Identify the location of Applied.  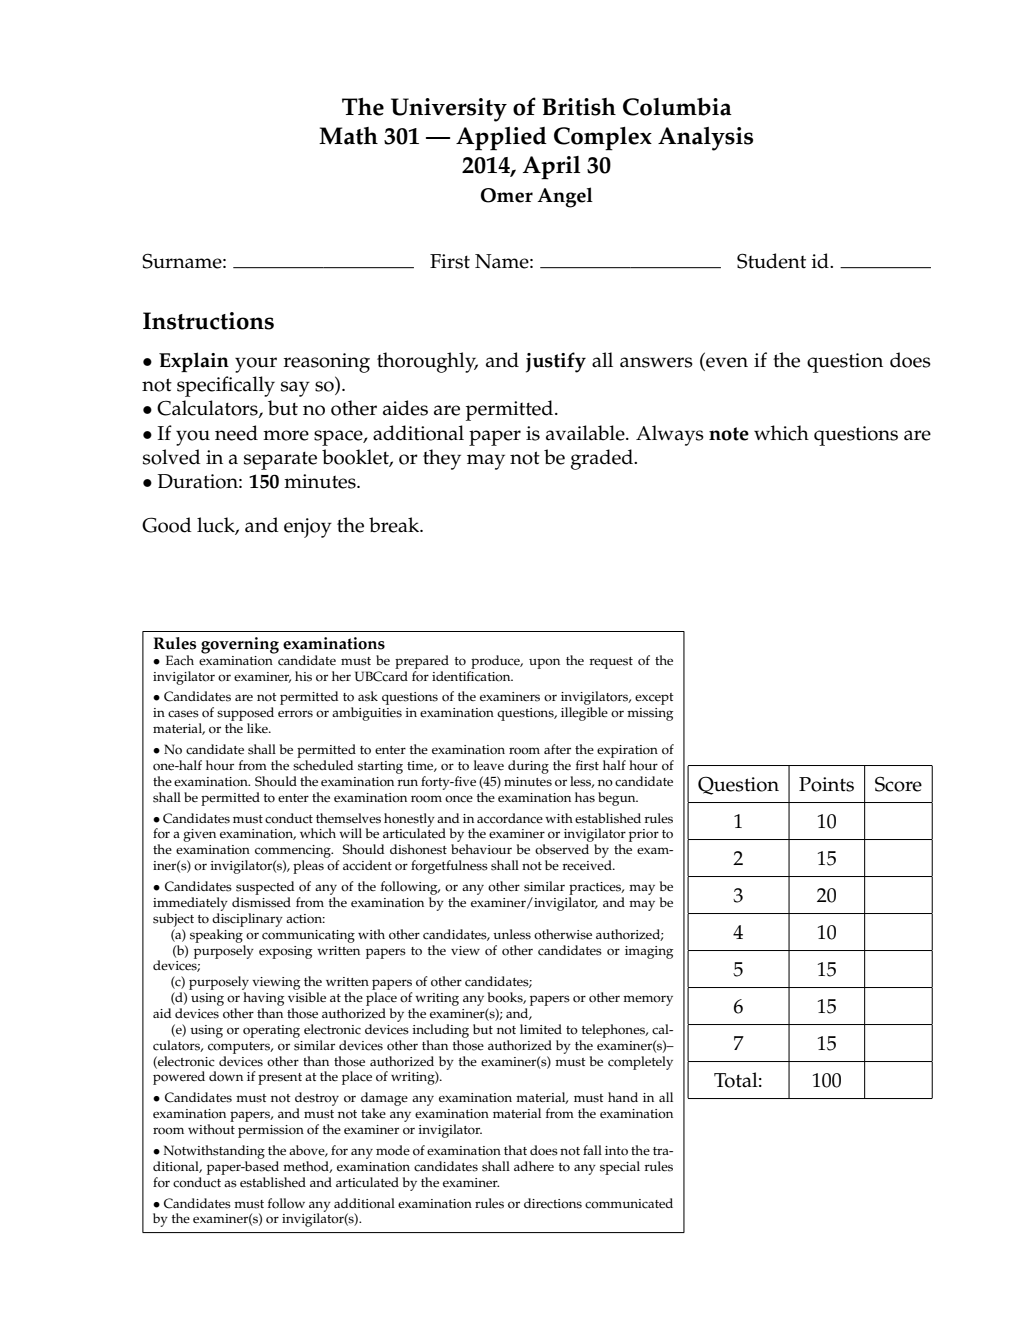
(501, 139).
